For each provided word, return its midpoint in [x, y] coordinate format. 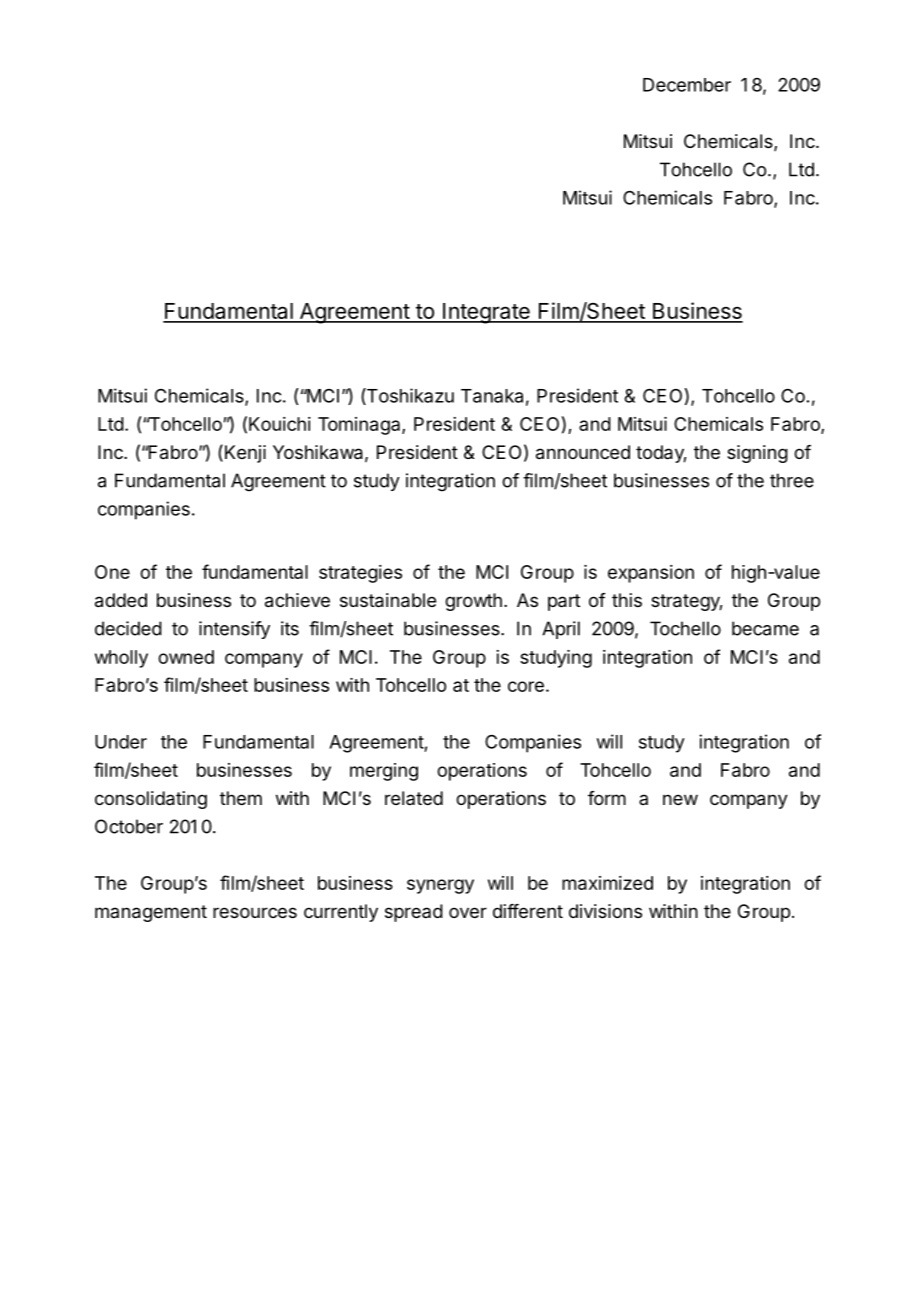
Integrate [486, 313]
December [687, 85]
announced [583, 452]
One [112, 572]
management [151, 913]
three [792, 480]
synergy [440, 886]
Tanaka [492, 396]
